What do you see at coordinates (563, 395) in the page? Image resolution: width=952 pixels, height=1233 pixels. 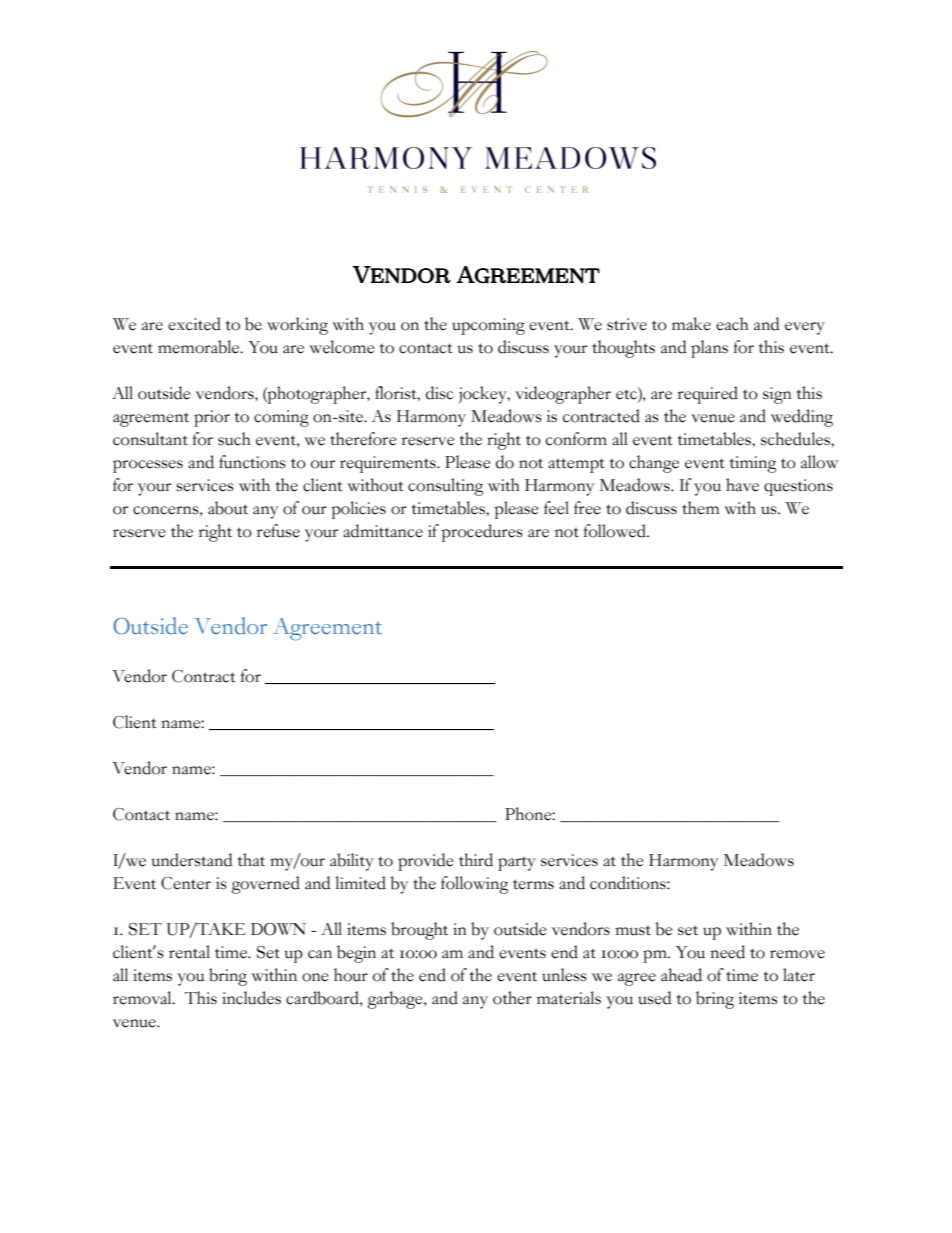 I see `videographer` at bounding box center [563, 395].
